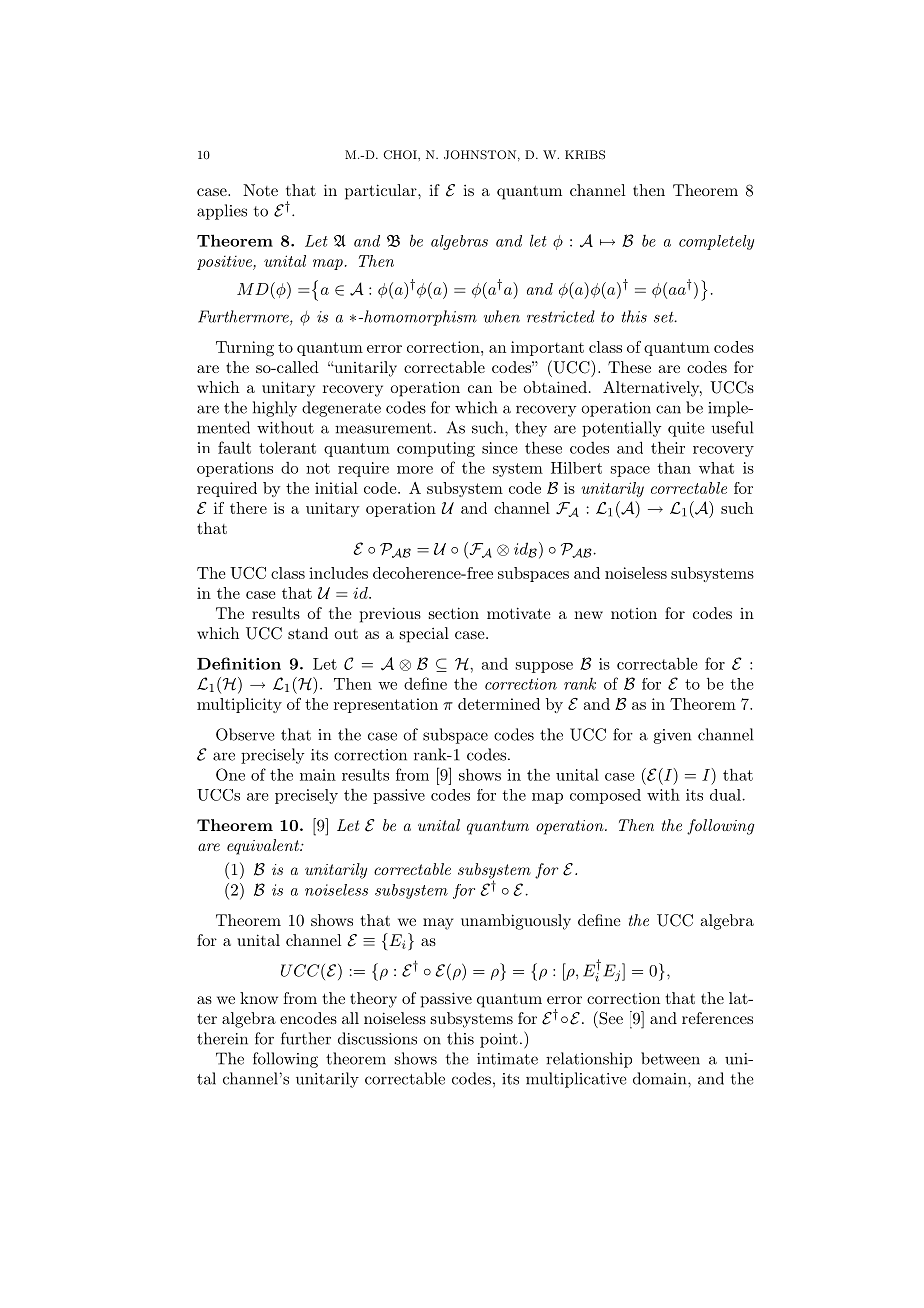 The height and width of the screenshot is (1308, 924). What do you see at coordinates (259, 998) in the screenshot?
I see `know` at bounding box center [259, 998].
